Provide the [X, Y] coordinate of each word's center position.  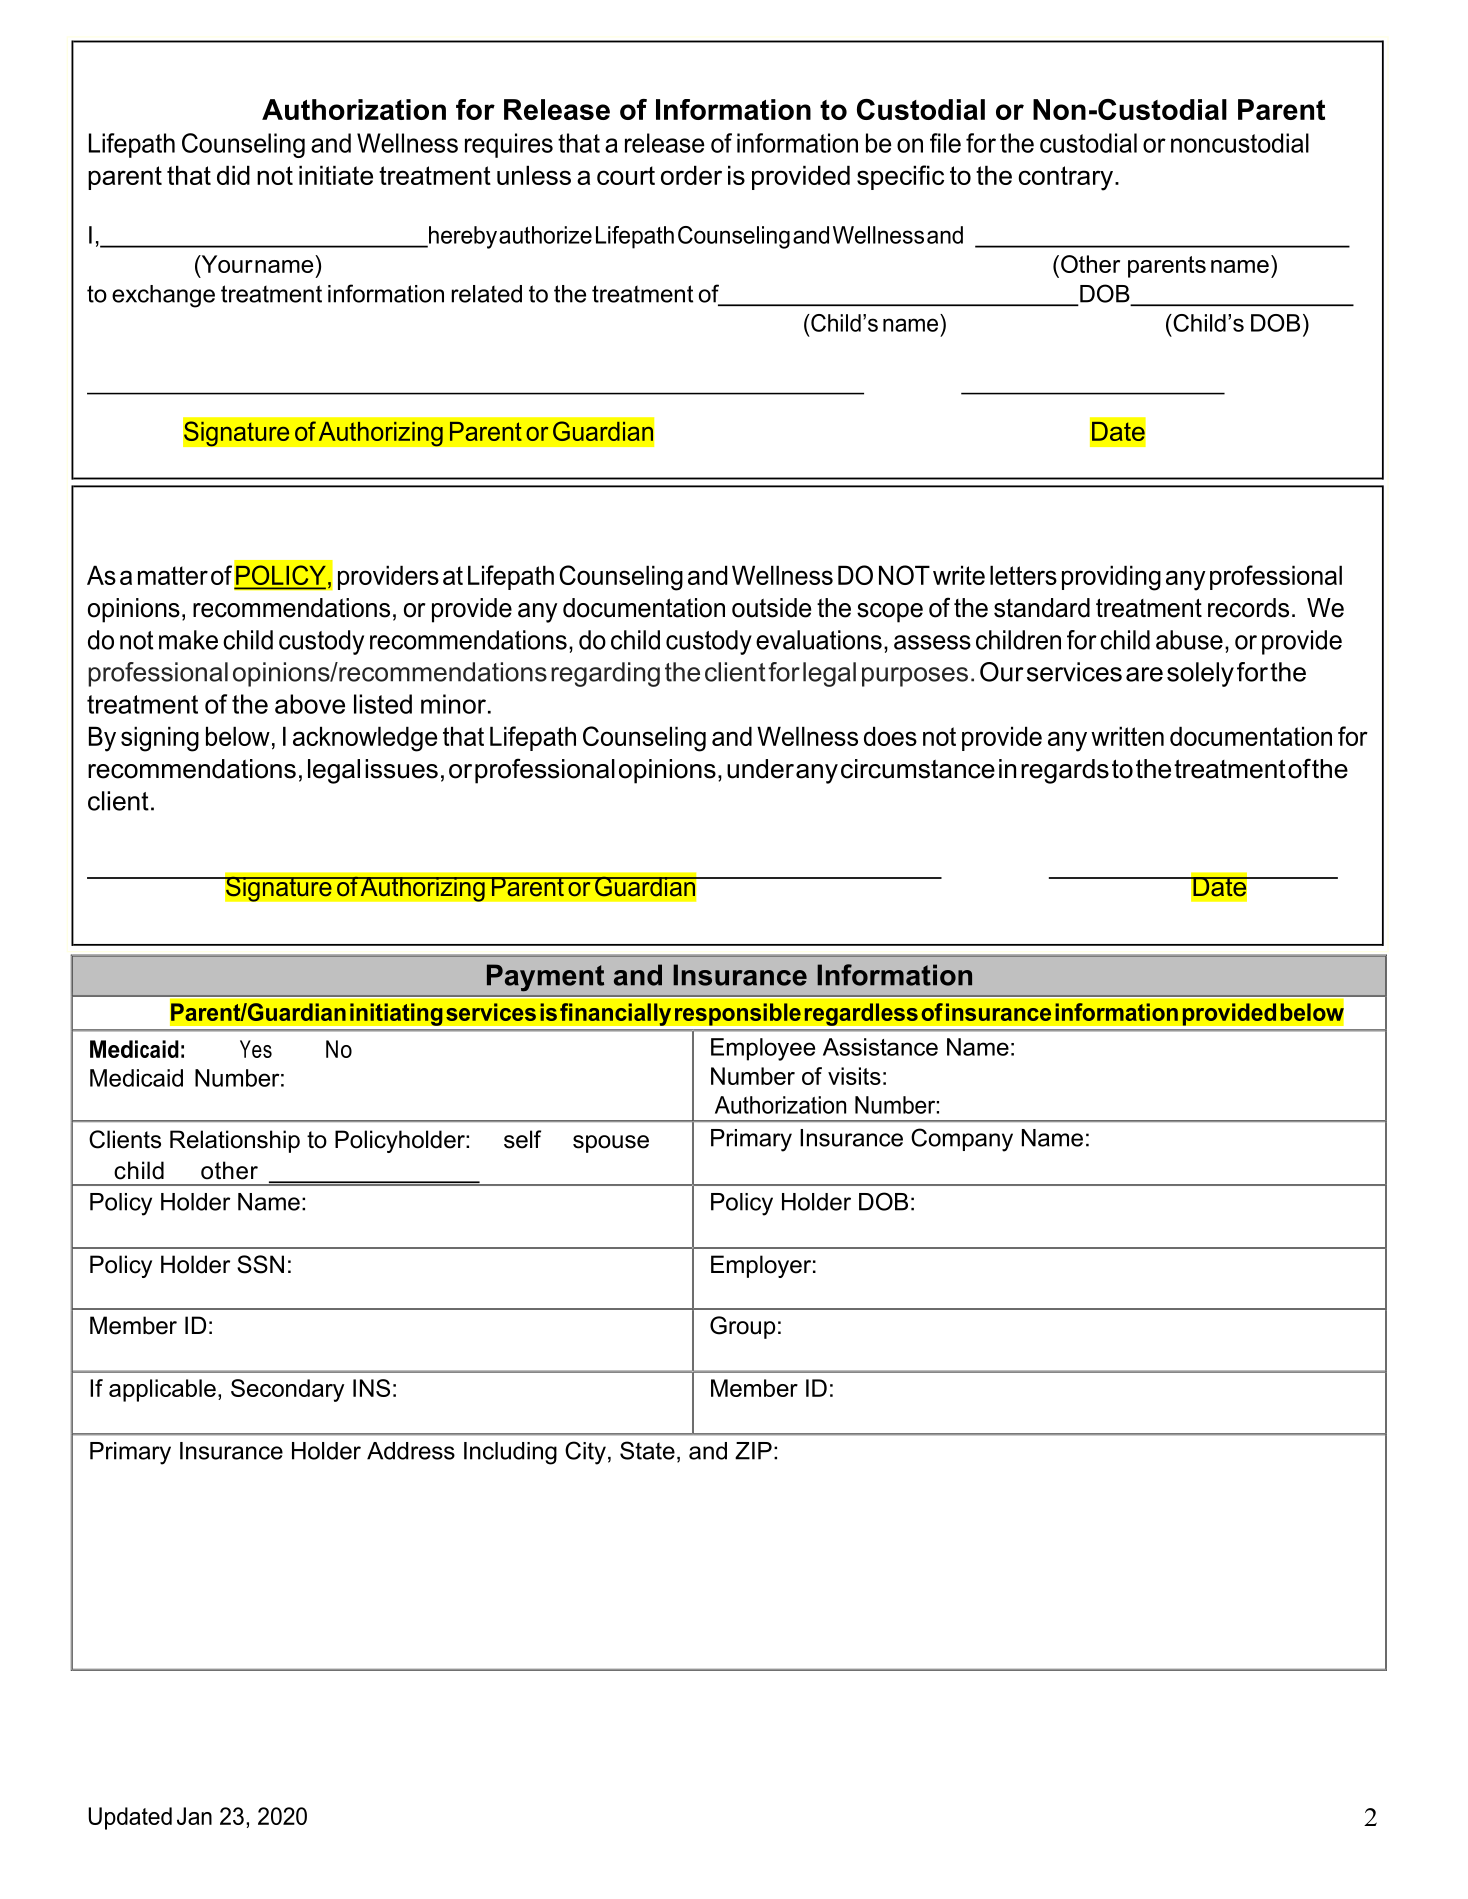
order [691, 175]
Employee [763, 1049]
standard [1042, 608]
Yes [256, 1049]
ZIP [753, 1451]
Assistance [880, 1047]
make [188, 640]
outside [771, 608]
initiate [336, 175]
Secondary [287, 1390]
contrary [1066, 178]
